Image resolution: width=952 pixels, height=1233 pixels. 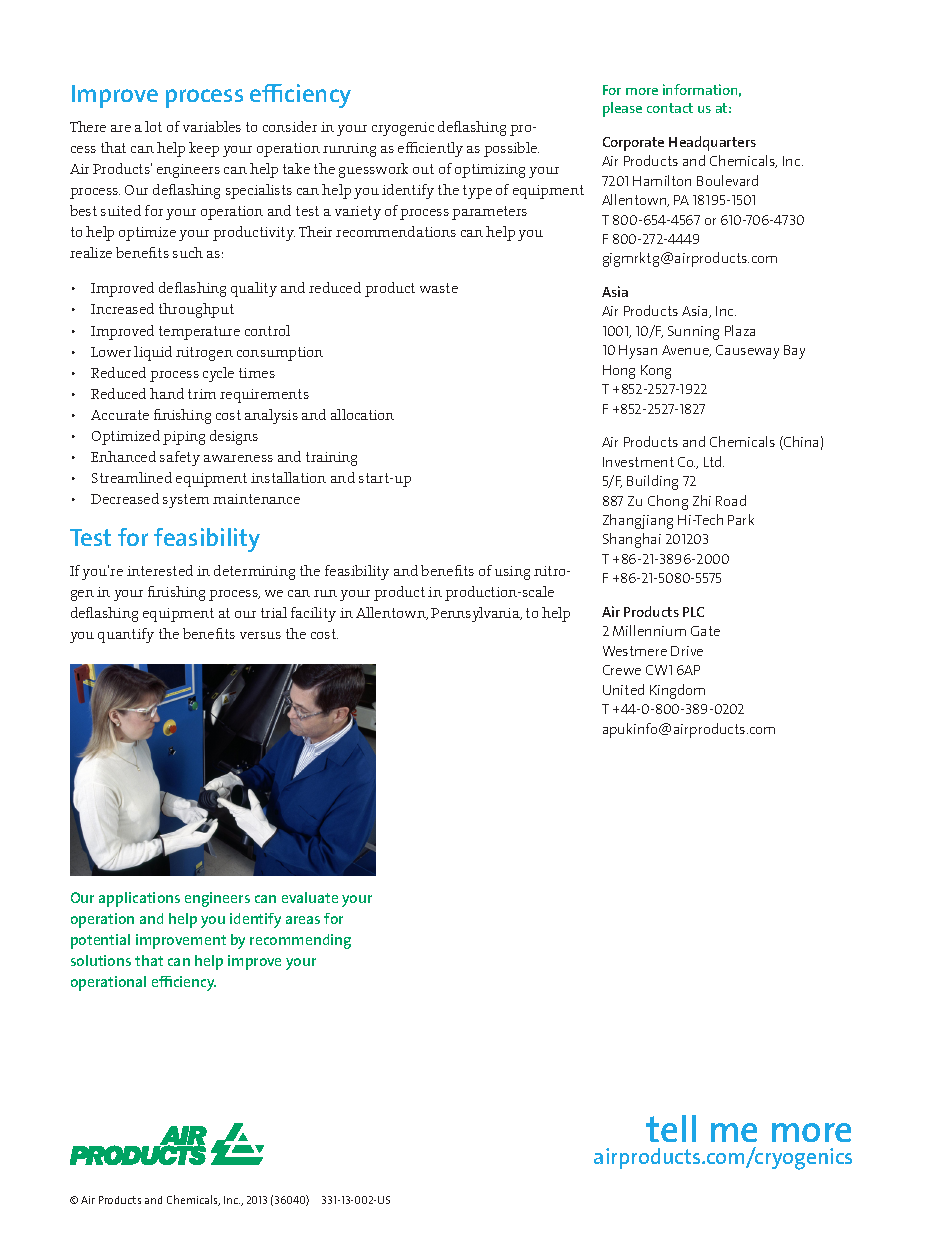 What do you see at coordinates (310, 897) in the screenshot?
I see `evaluate` at bounding box center [310, 897].
